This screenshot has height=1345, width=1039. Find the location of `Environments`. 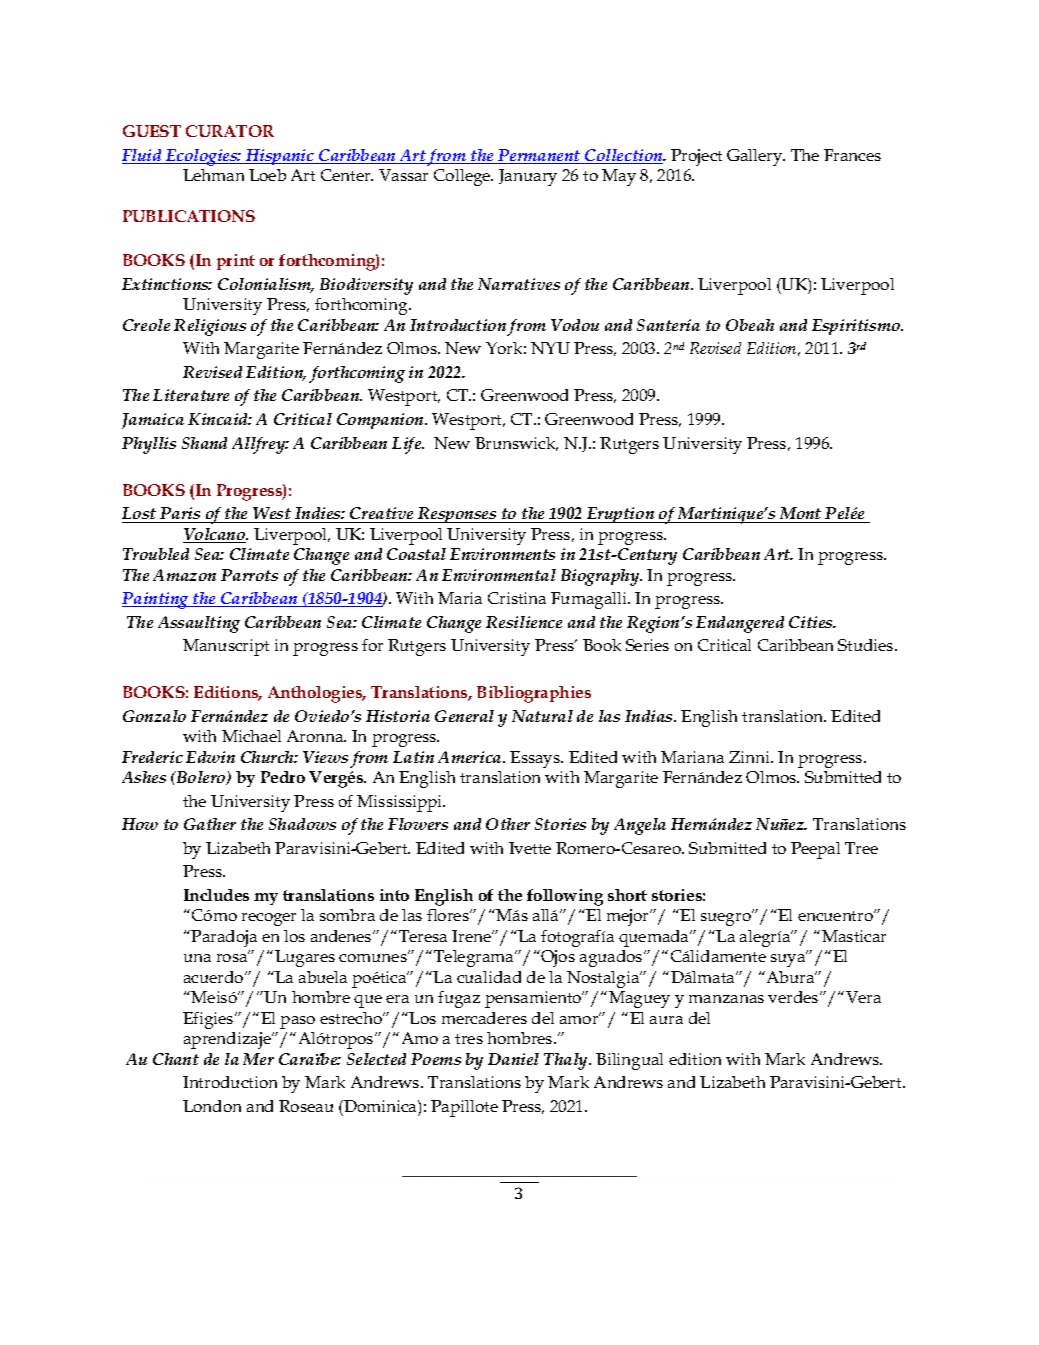

Environments is located at coordinates (502, 554).
